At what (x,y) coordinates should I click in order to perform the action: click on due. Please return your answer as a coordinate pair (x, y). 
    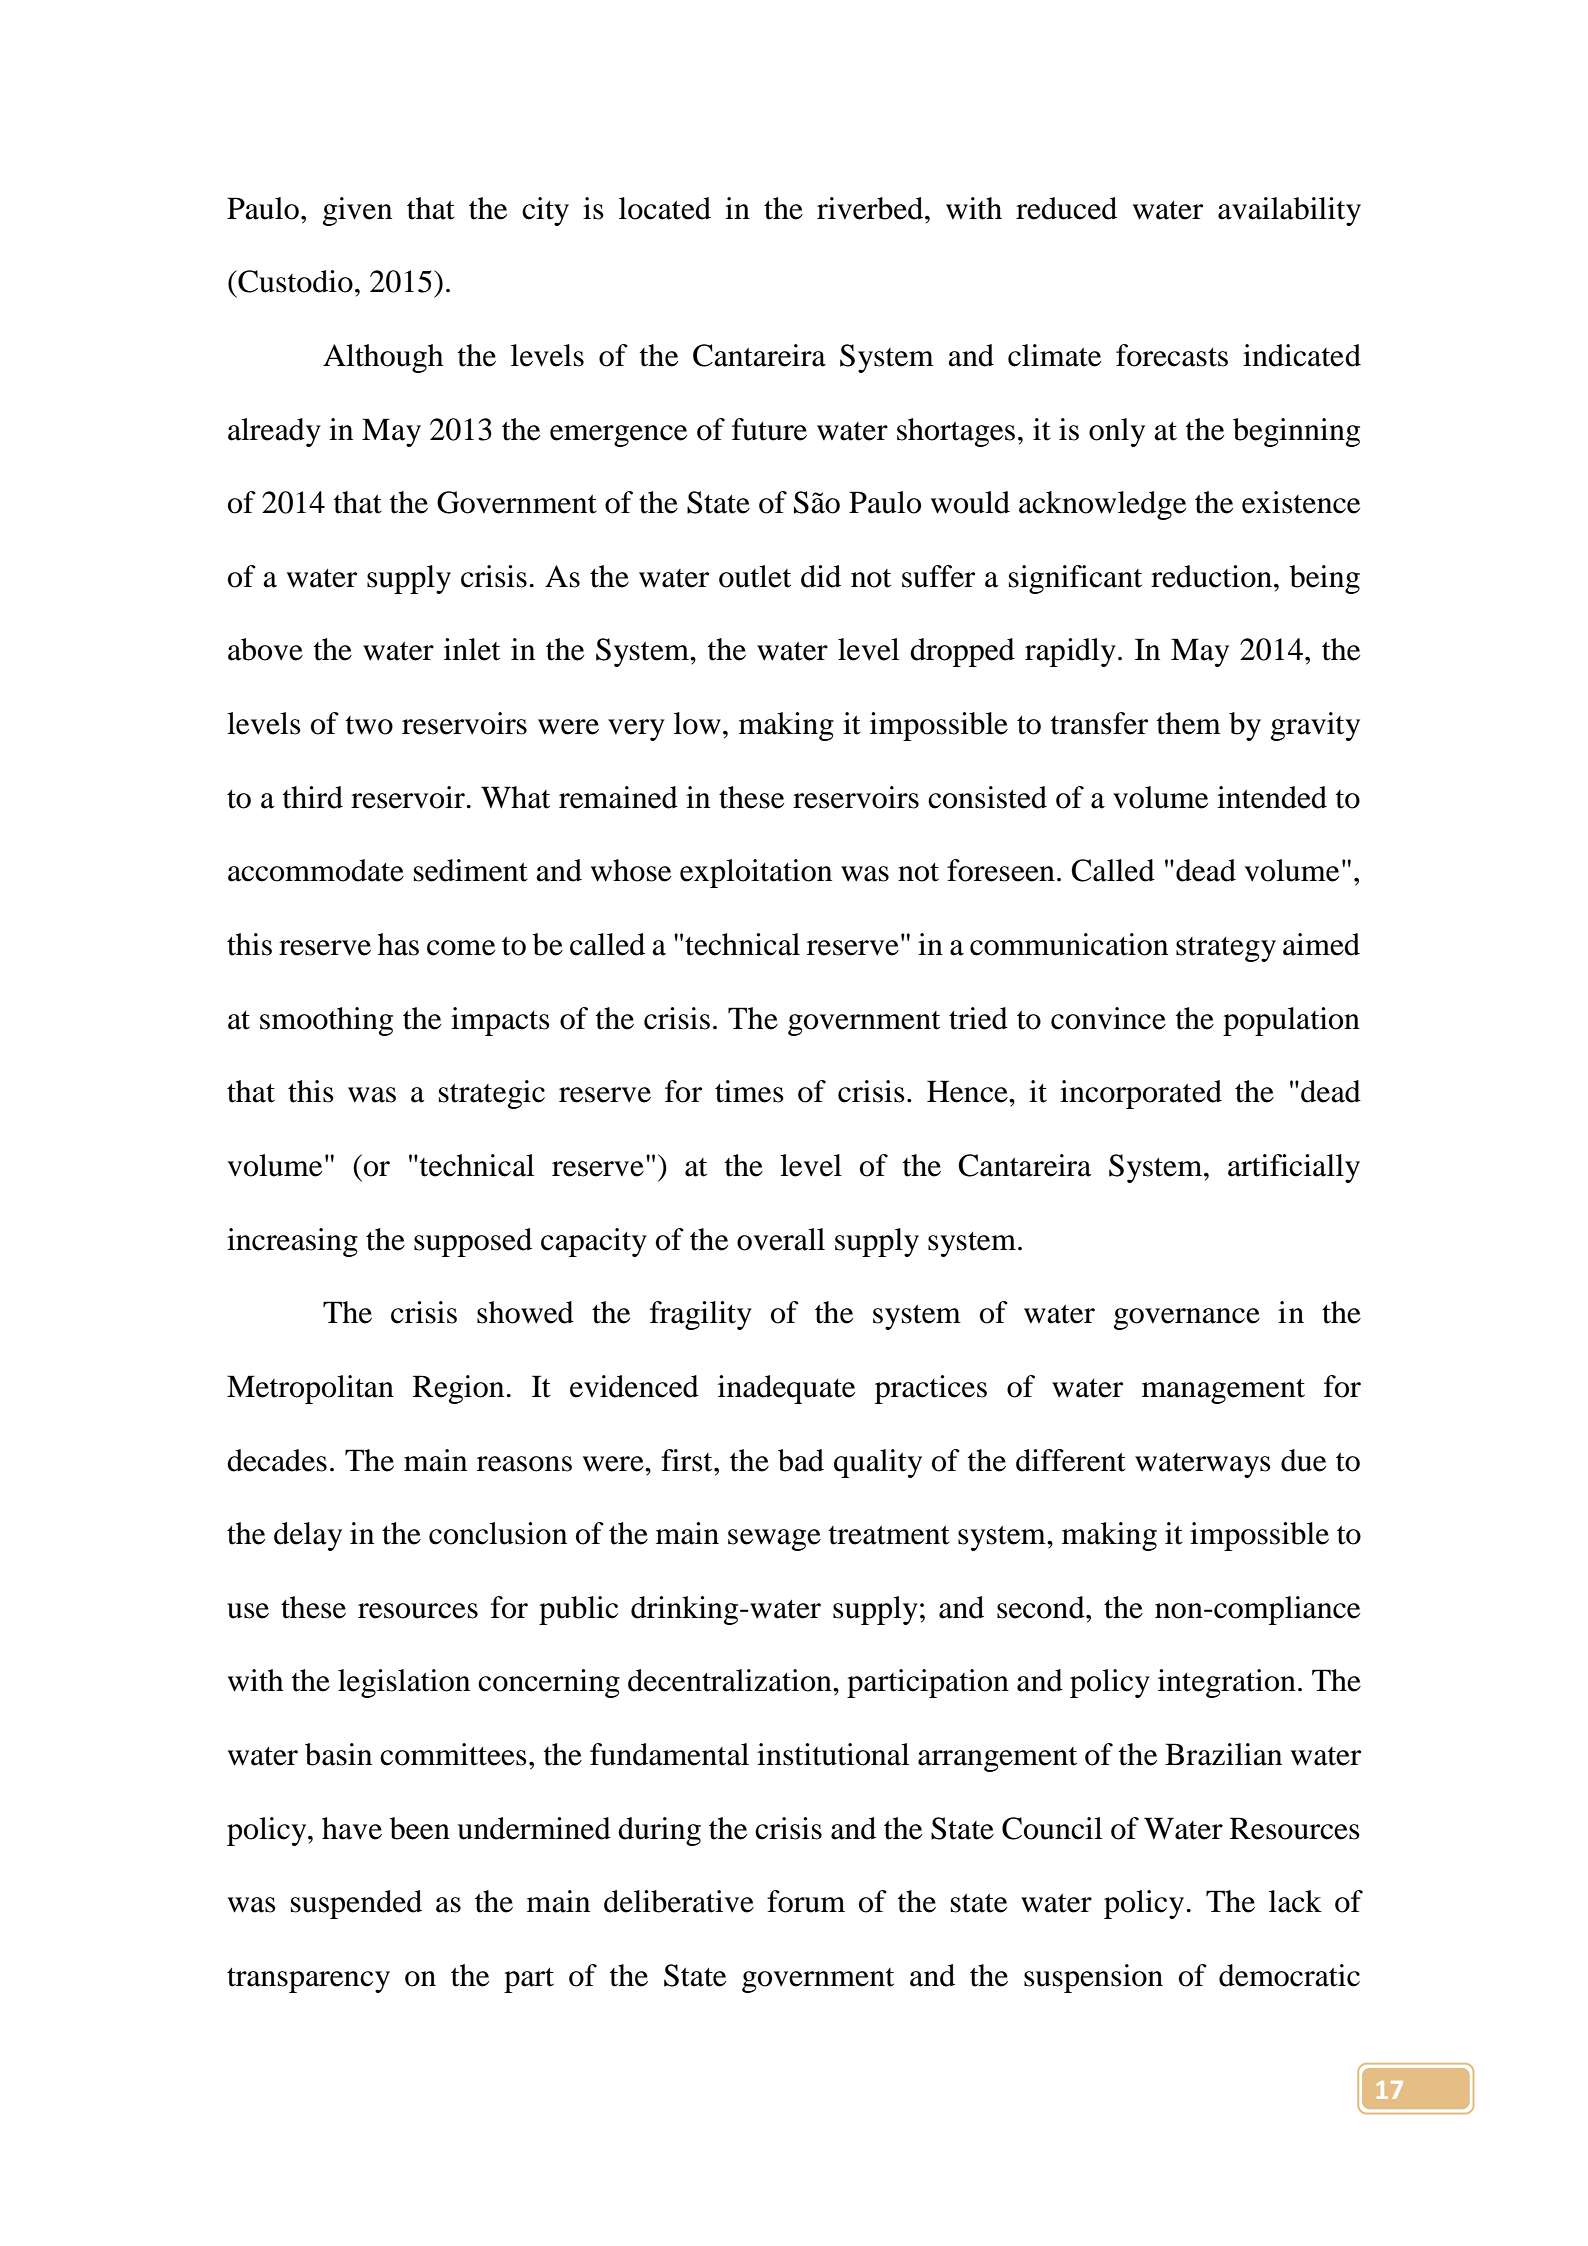
    Looking at the image, I should click on (1303, 1460).
